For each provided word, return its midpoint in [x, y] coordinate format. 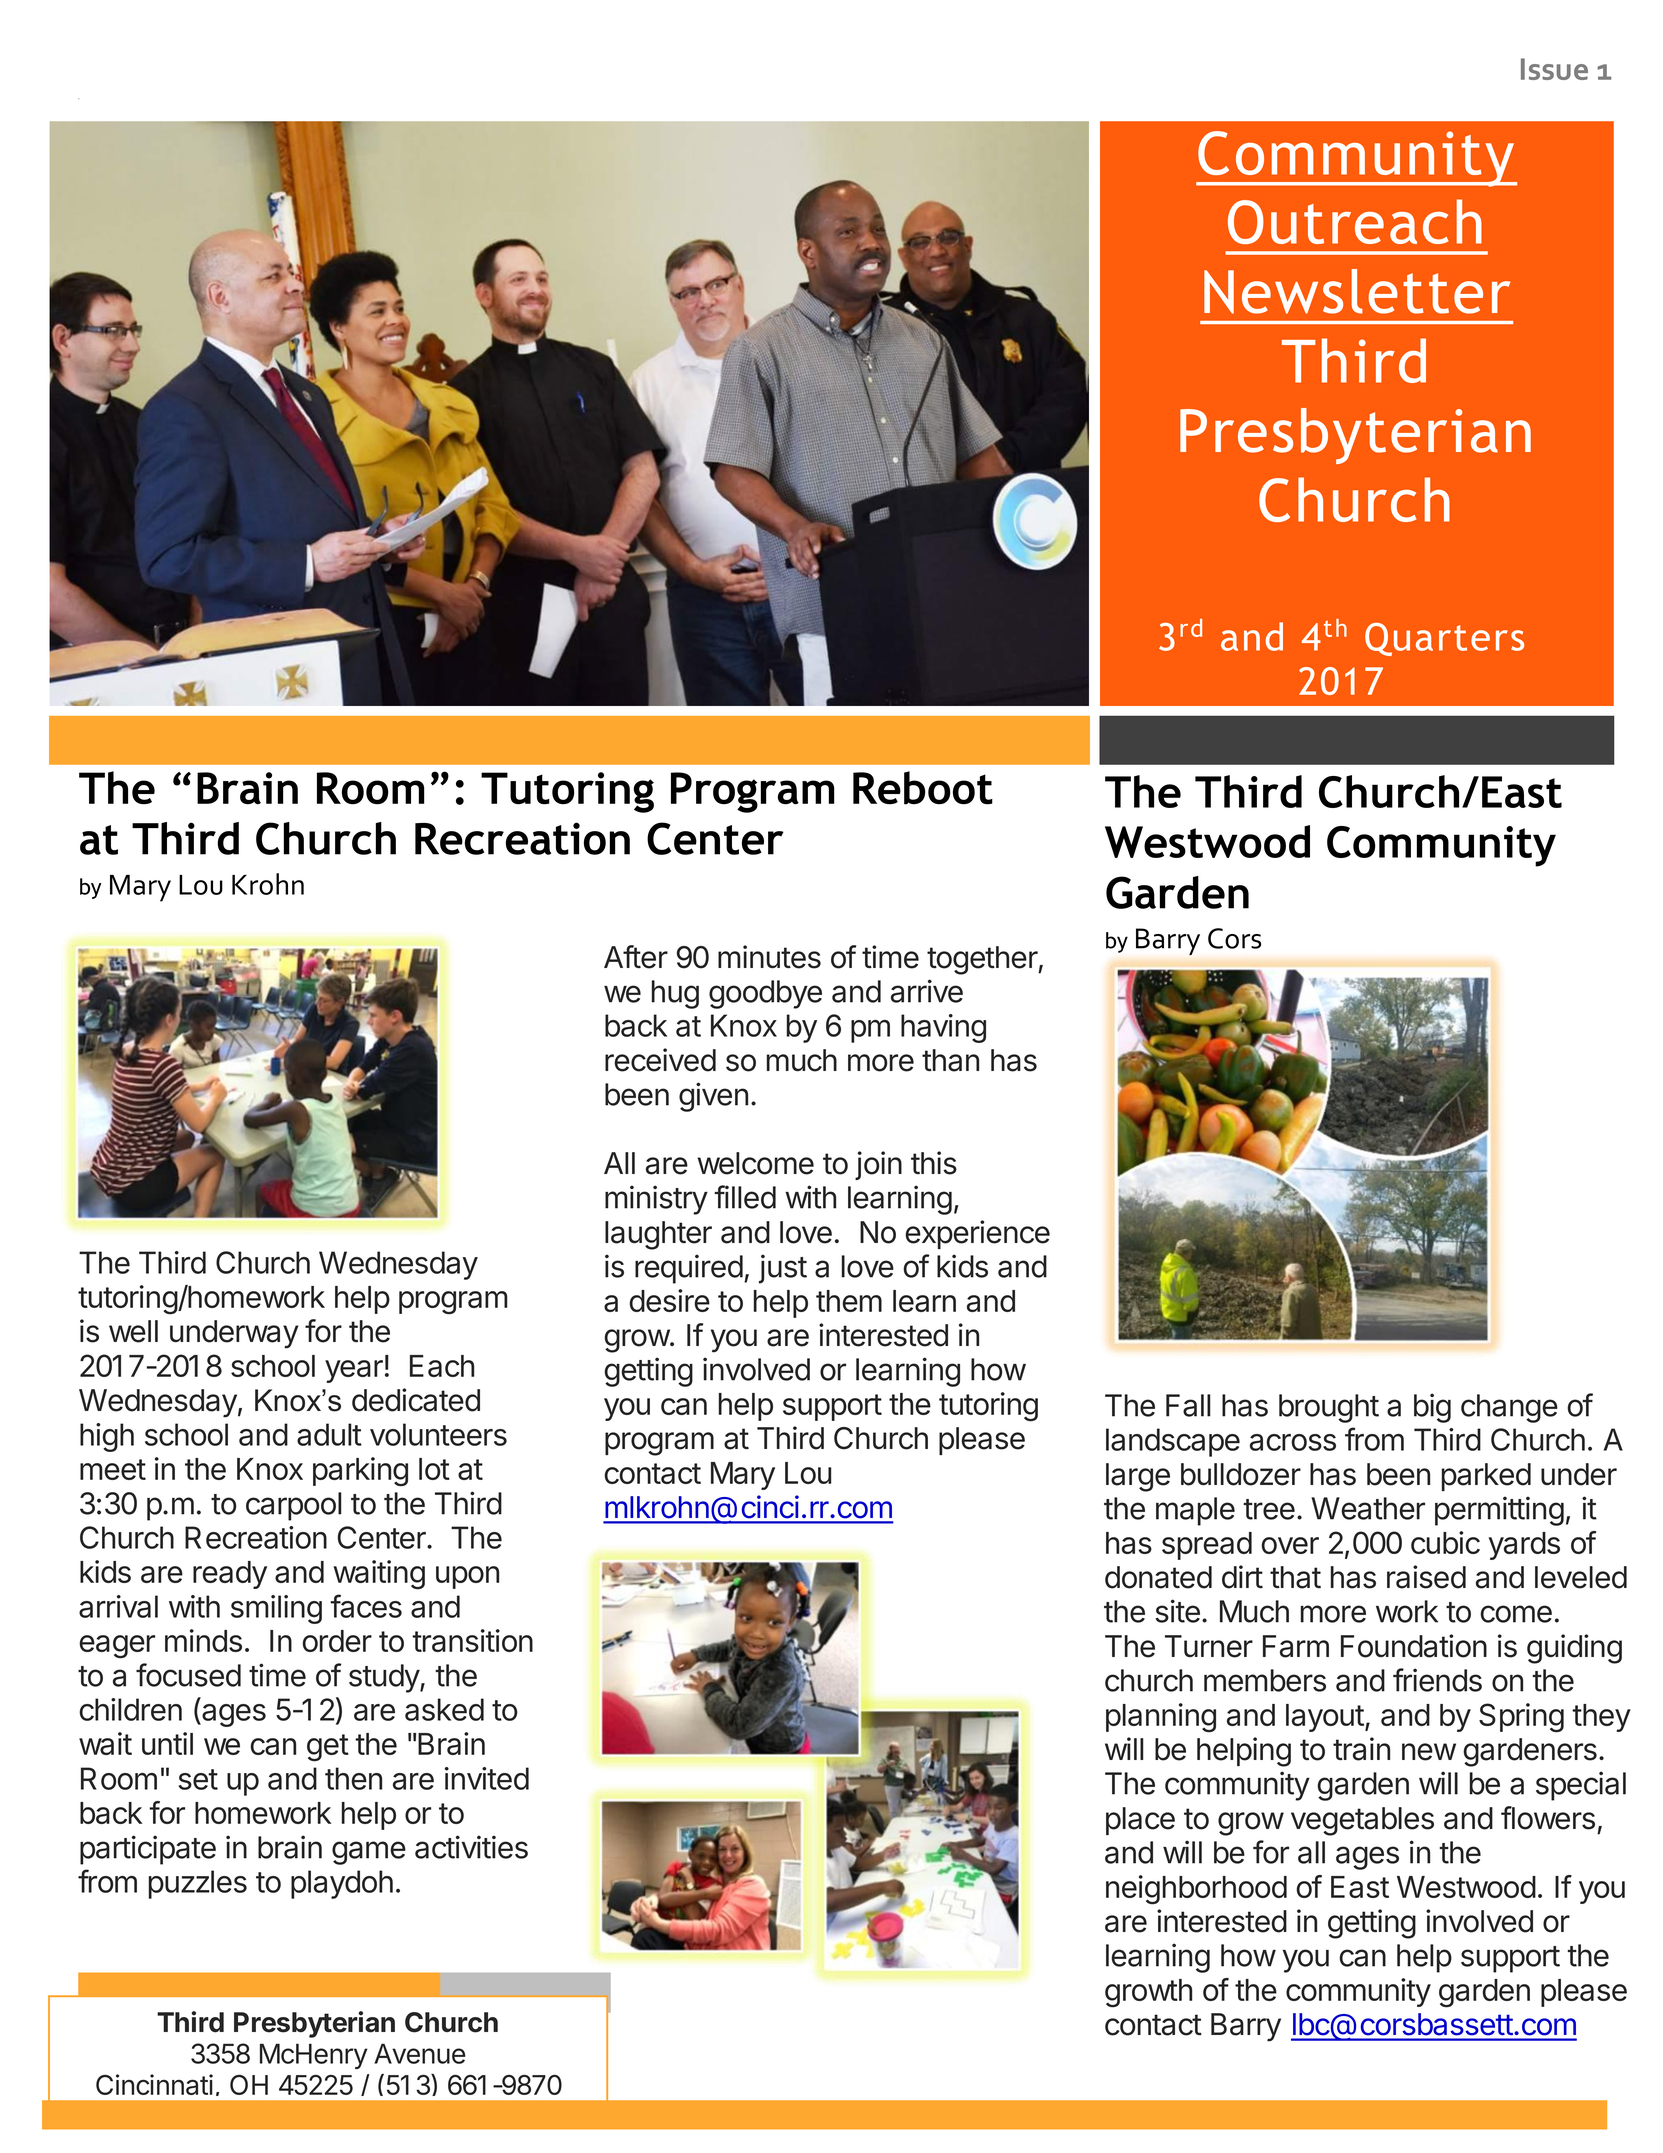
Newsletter [1357, 291]
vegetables [1362, 1821]
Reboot [923, 788]
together [983, 960]
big [1432, 1408]
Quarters [1444, 639]
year [354, 1371]
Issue [1554, 69]
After [636, 957]
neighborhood [1196, 1890]
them [849, 1301]
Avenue [419, 2053]
